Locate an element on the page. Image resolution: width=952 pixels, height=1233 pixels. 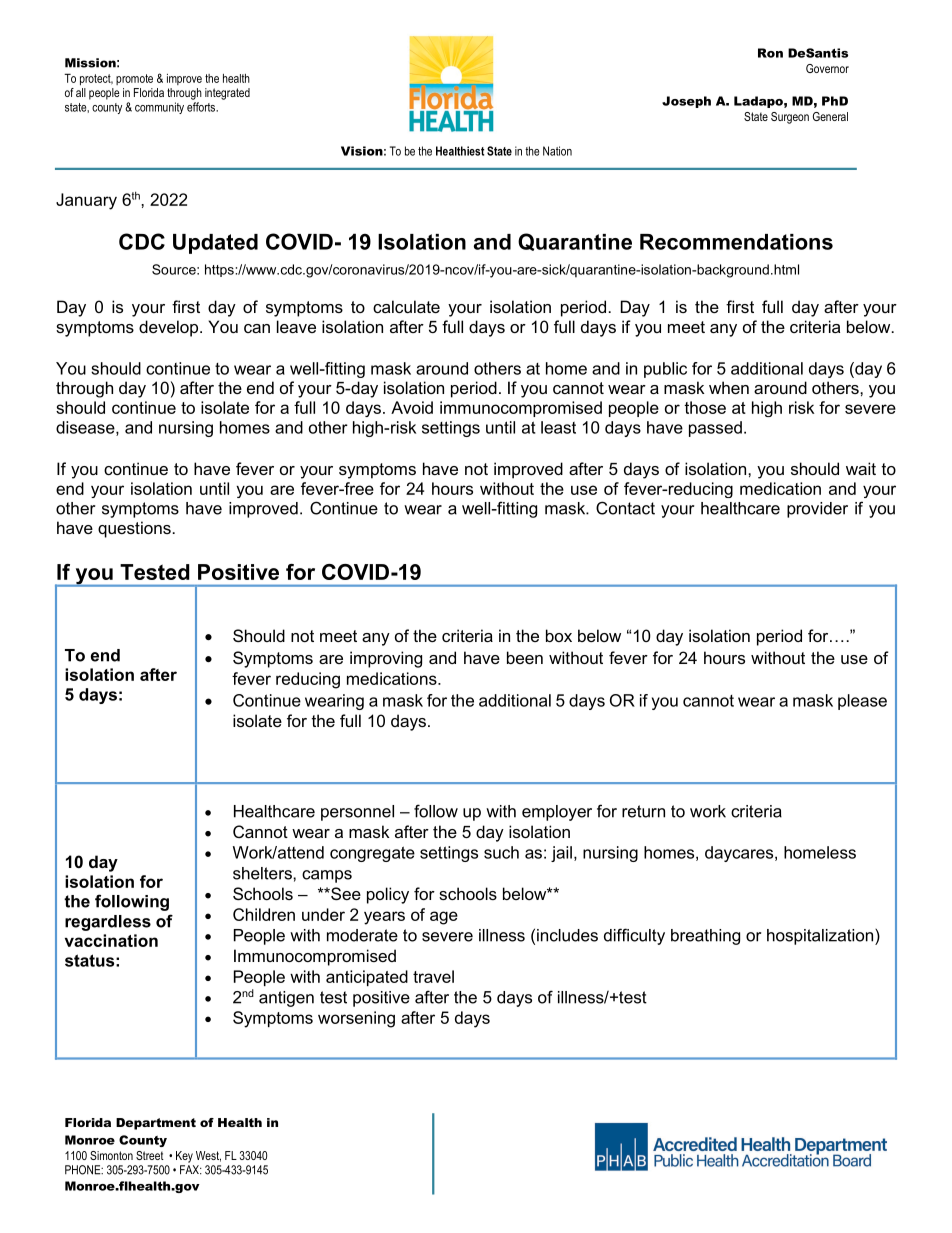
Department is located at coordinates (156, 1124).
